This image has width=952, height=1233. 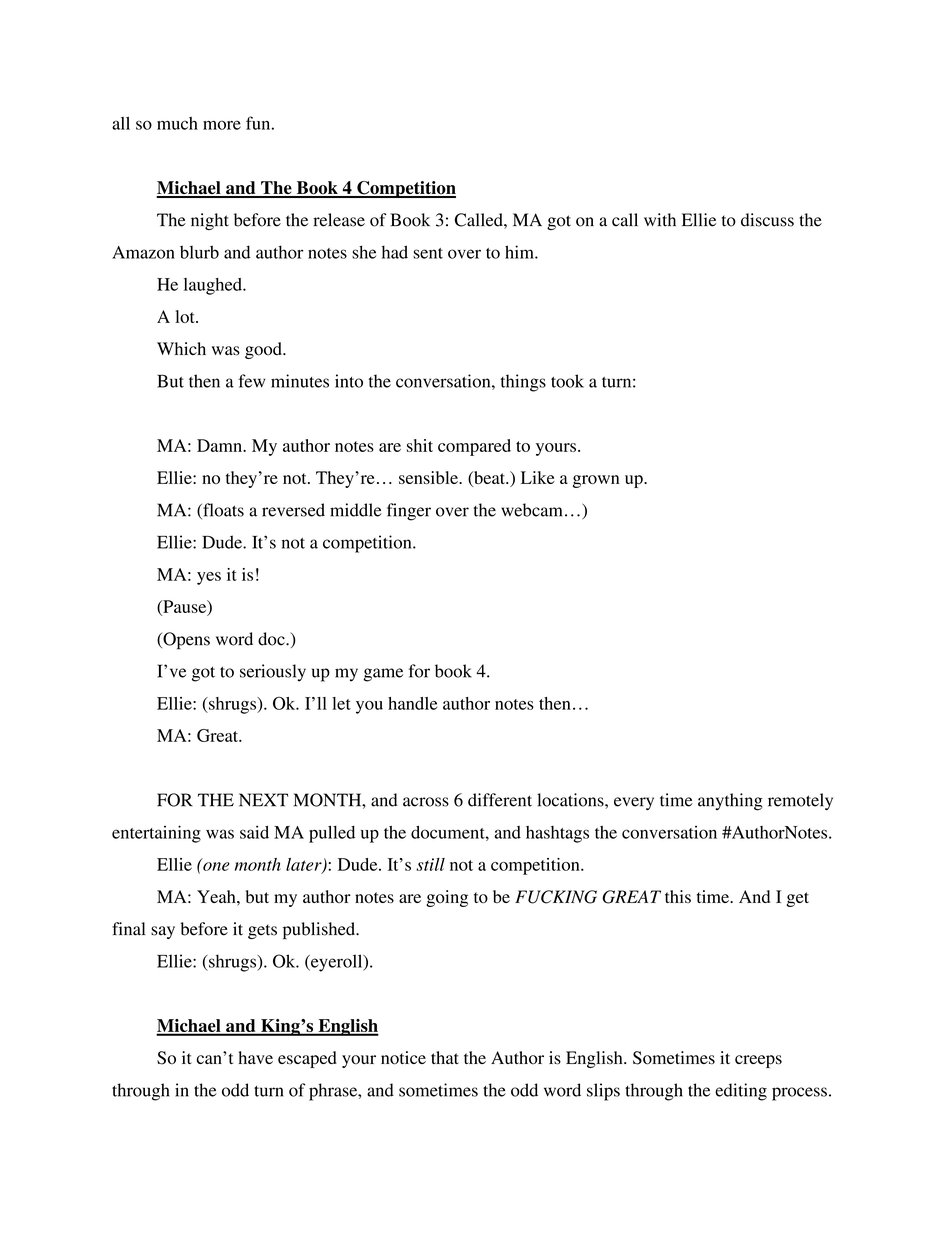 What do you see at coordinates (596, 481) in the image?
I see `grown` at bounding box center [596, 481].
